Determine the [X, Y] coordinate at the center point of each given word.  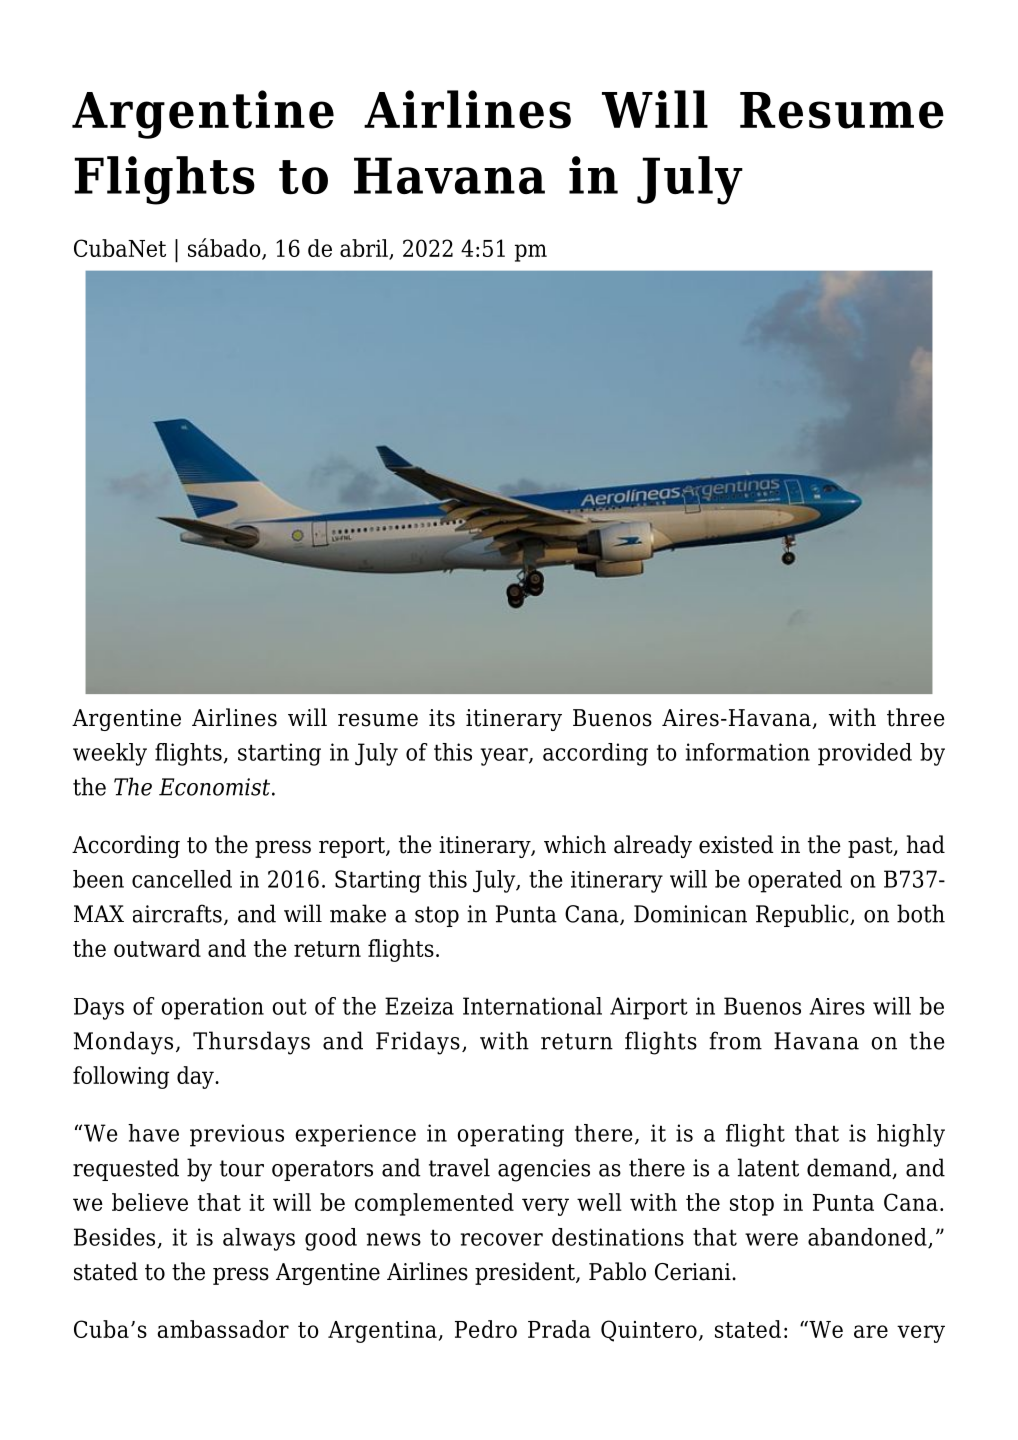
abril [365, 249]
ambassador [223, 1329]
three [916, 717]
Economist [216, 787]
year [505, 757]
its [442, 718]
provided [865, 754]
